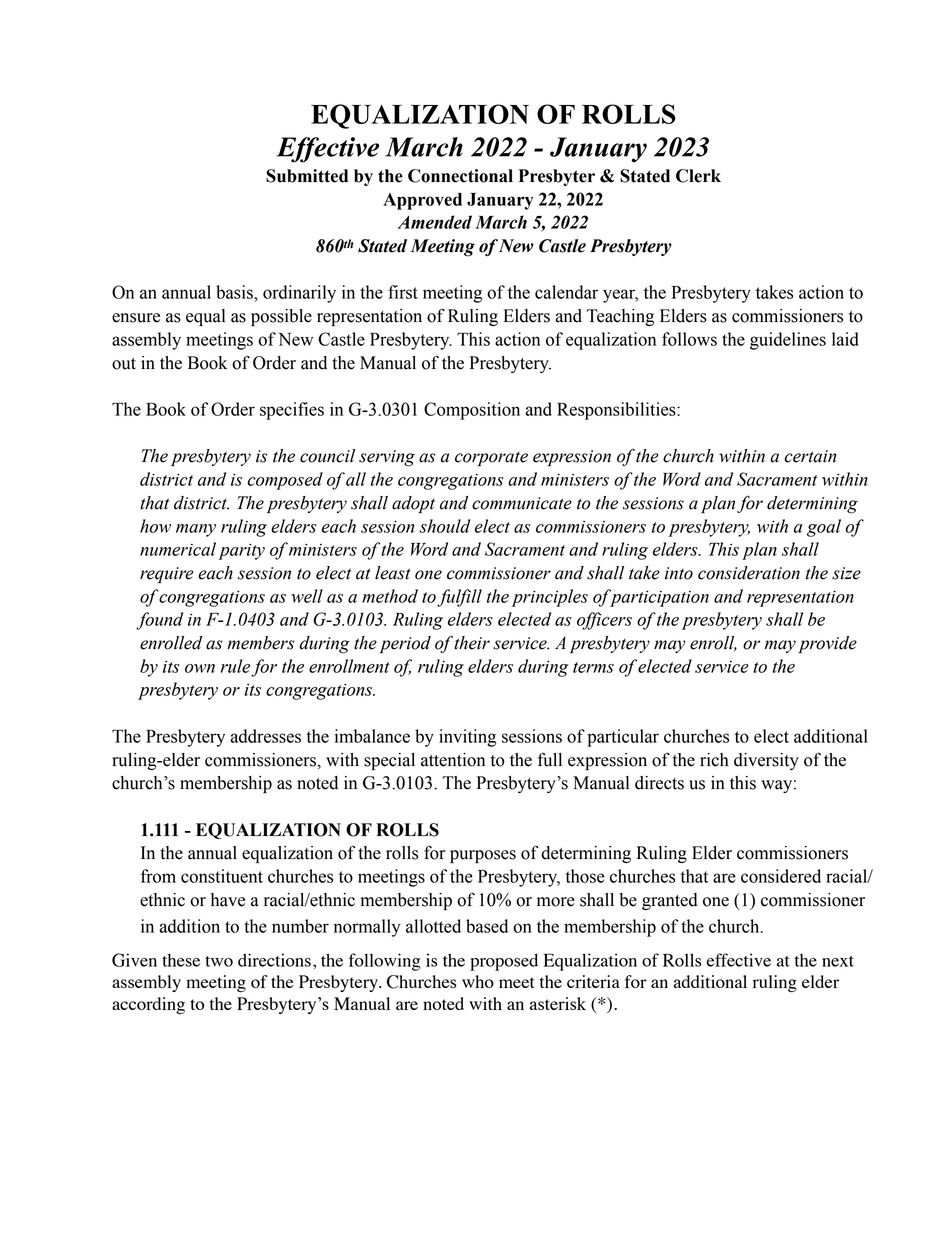 The image size is (952, 1233). What do you see at coordinates (749, 573) in the screenshot?
I see `consideration` at bounding box center [749, 573].
